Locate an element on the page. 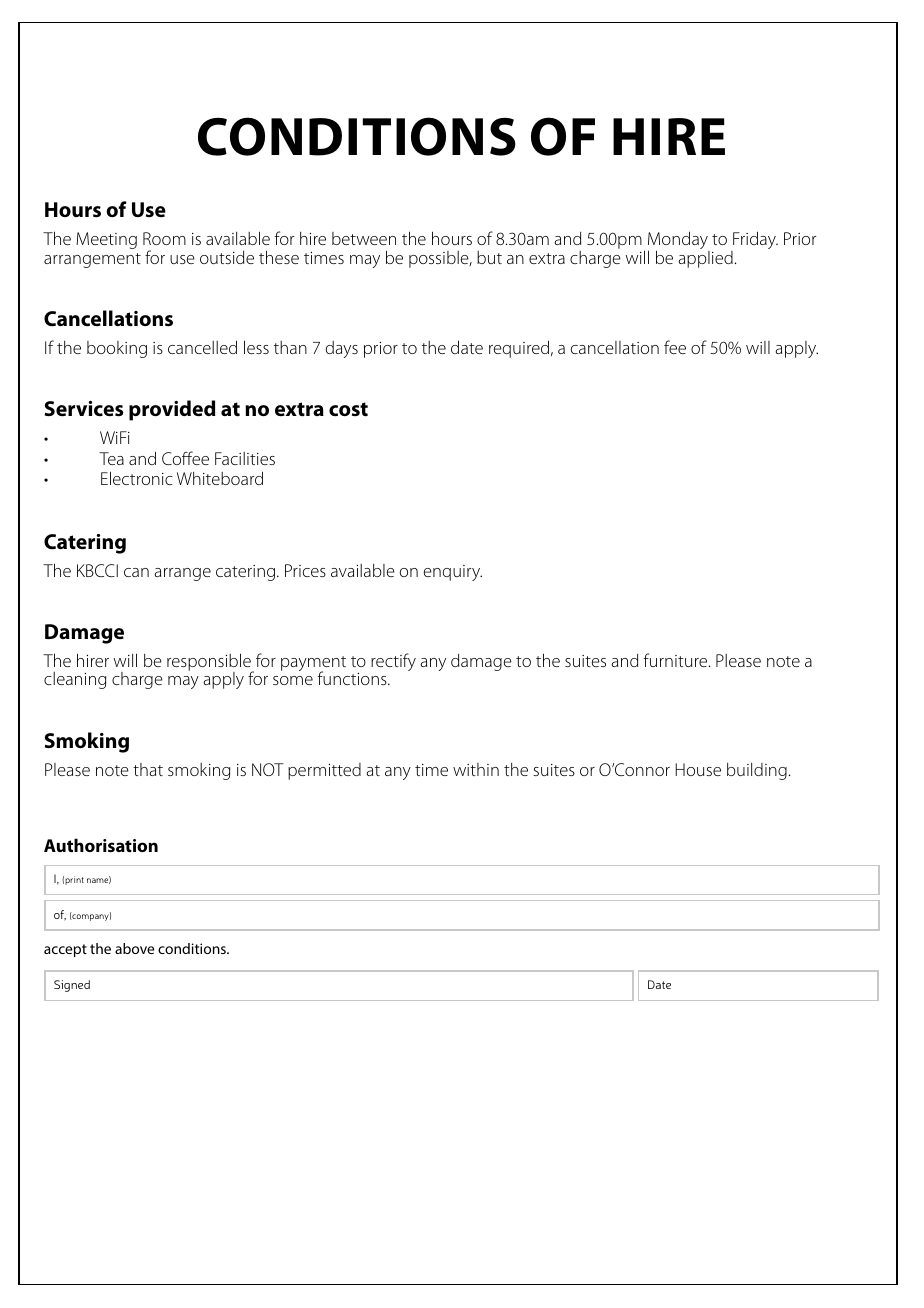 The height and width of the document is (1308, 924). enquiry is located at coordinates (452, 573).
